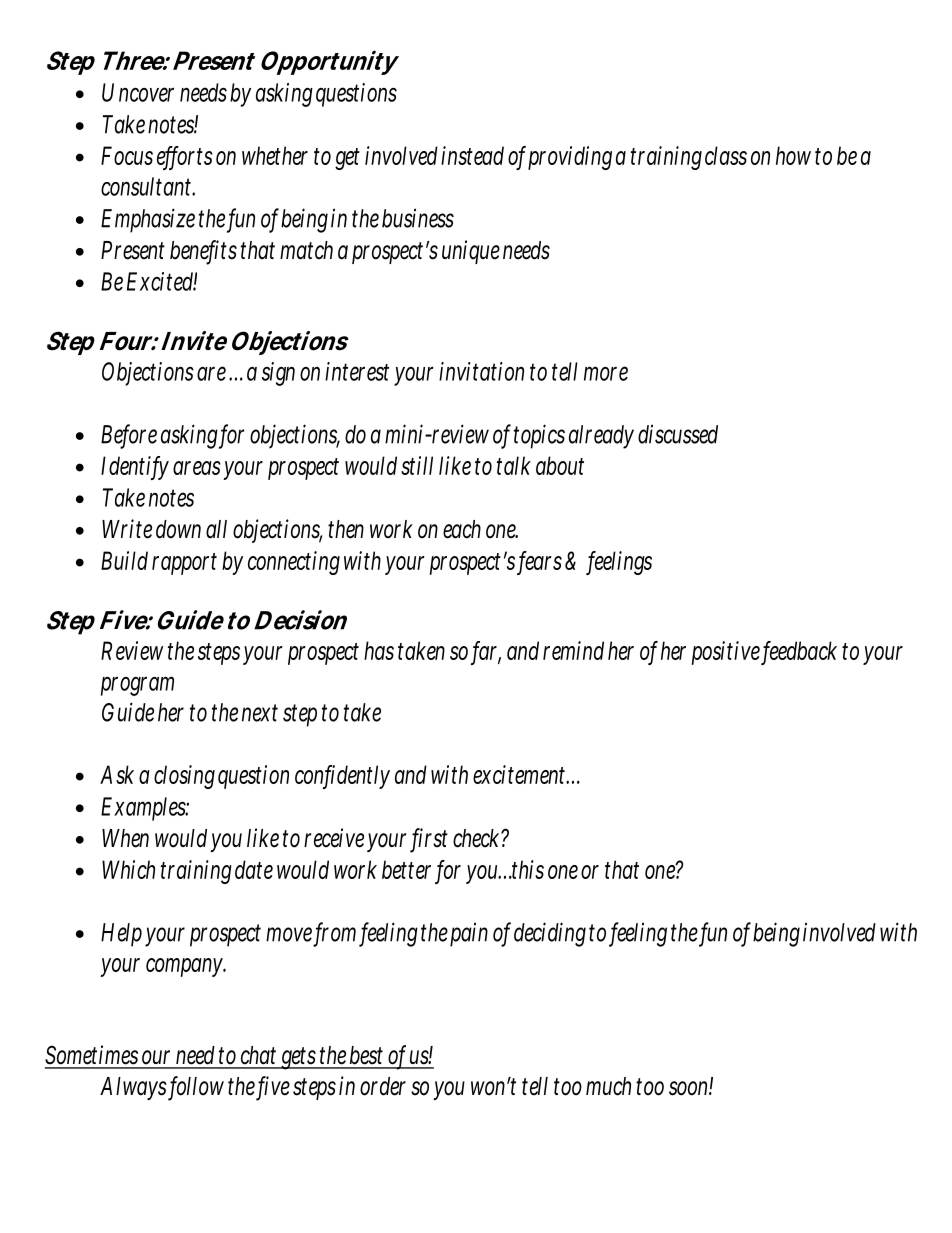 This screenshot has height=1233, width=952. Describe the element at coordinates (487, 652) in the screenshot. I see `far` at that location.
